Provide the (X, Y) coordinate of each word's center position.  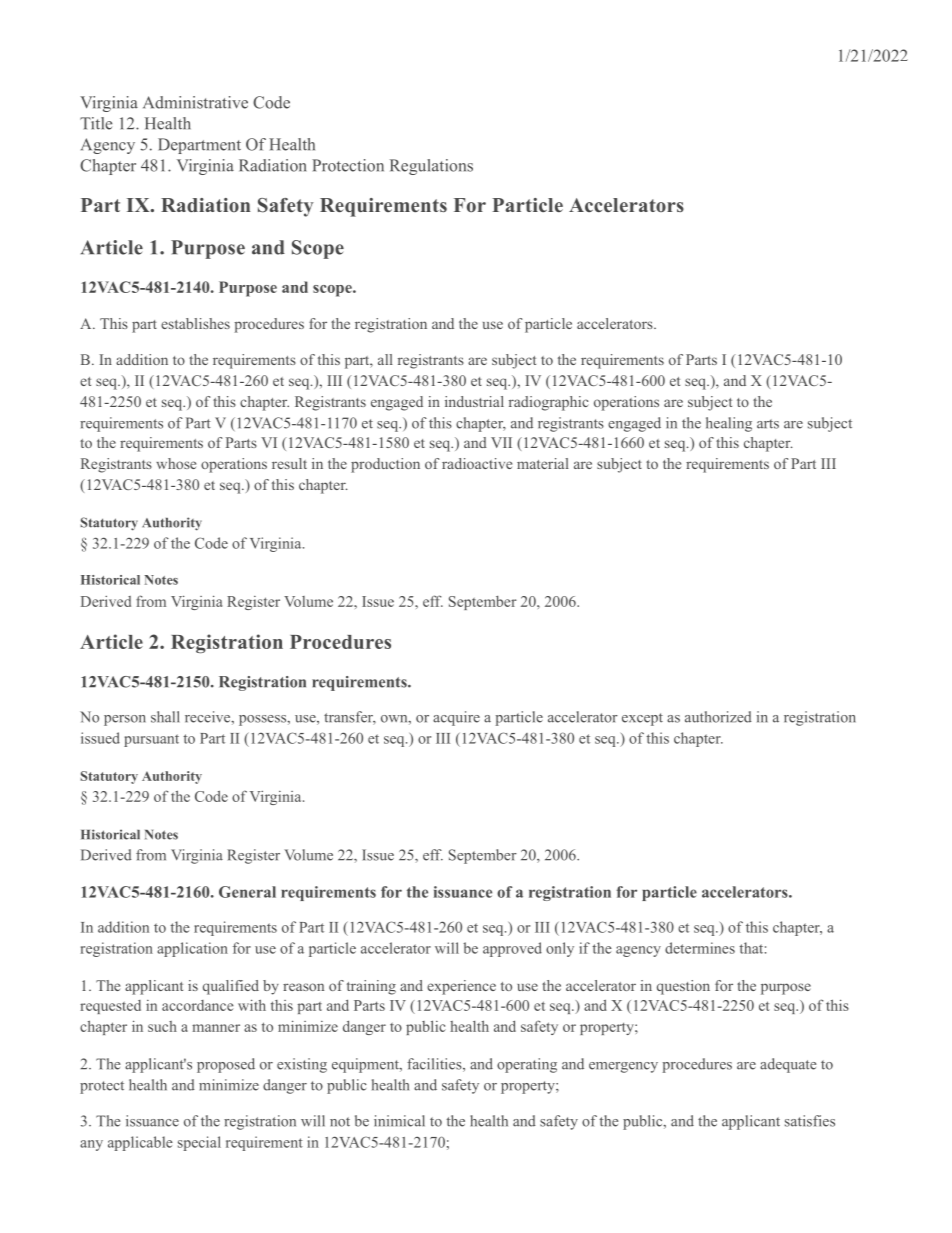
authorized (718, 717)
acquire (456, 718)
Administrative (195, 102)
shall (165, 717)
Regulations (431, 167)
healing (729, 424)
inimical (399, 1121)
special (199, 1143)
